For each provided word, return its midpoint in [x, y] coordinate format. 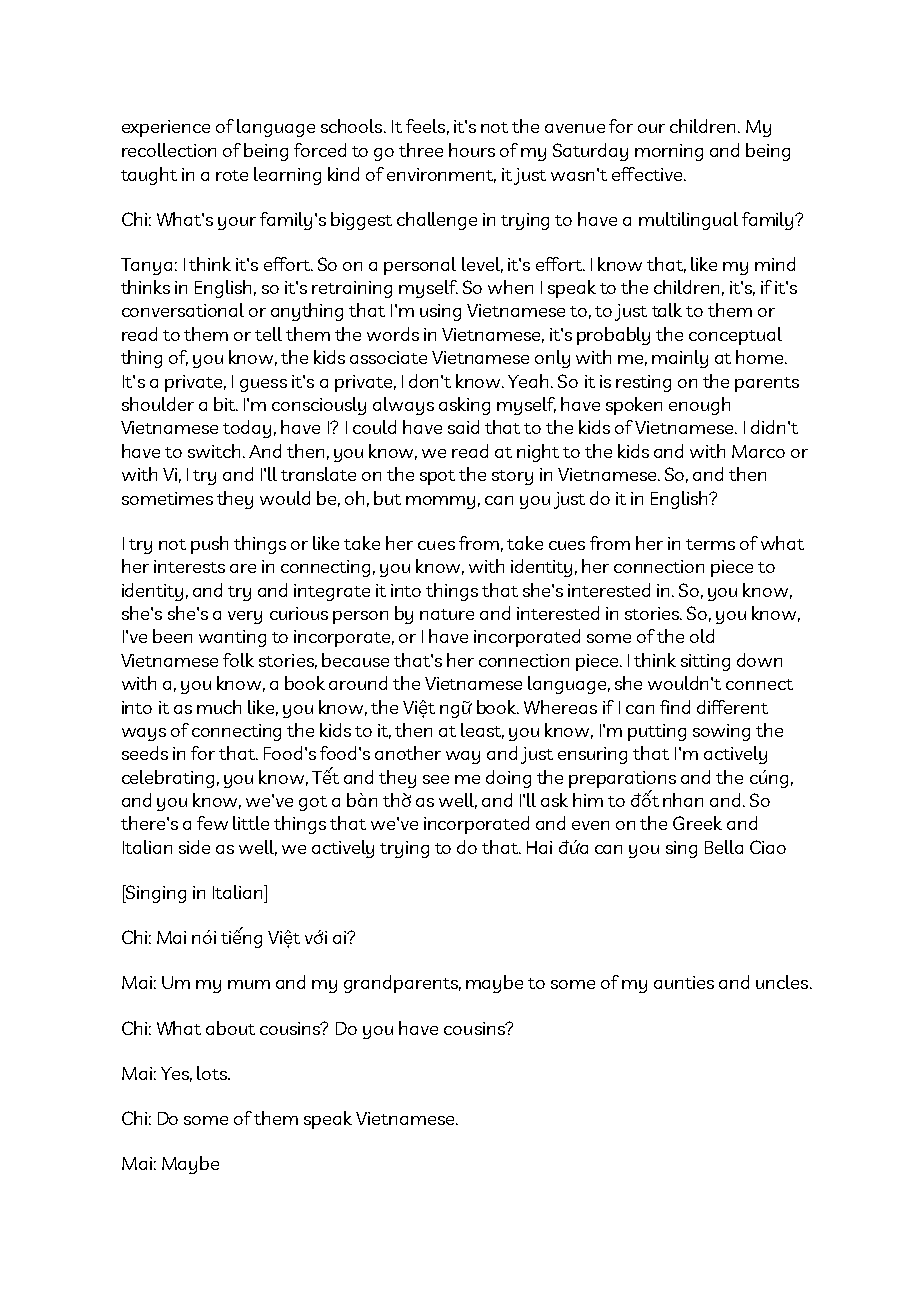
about [230, 1028]
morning [669, 152]
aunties [684, 982]
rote [232, 175]
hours [472, 150]
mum [249, 984]
